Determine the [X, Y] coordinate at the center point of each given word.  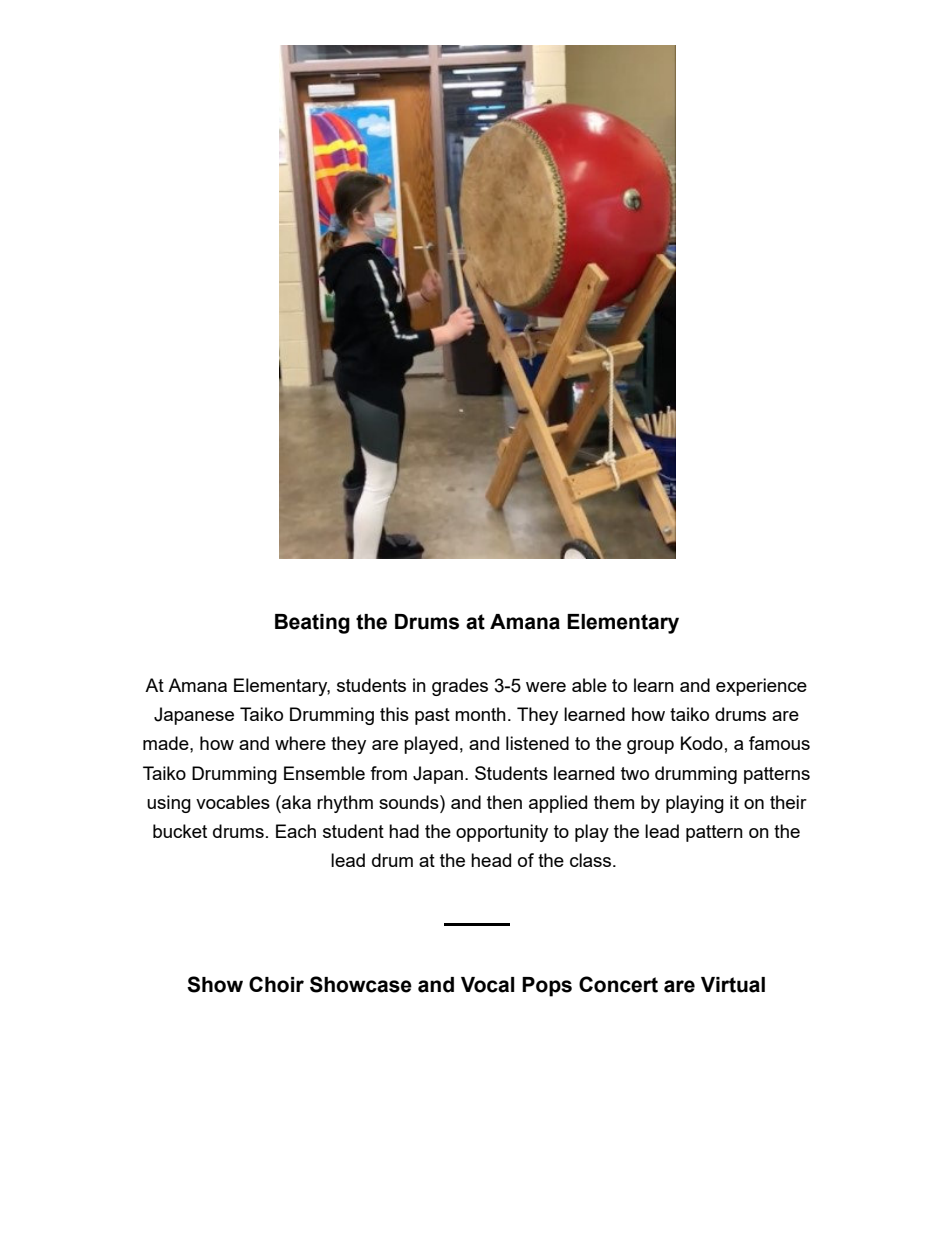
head [491, 860]
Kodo [702, 743]
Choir [276, 984]
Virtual [733, 985]
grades [460, 687]
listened [537, 743]
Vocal [487, 985]
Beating [312, 624]
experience [761, 687]
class [592, 860]
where [300, 743]
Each [296, 831]
